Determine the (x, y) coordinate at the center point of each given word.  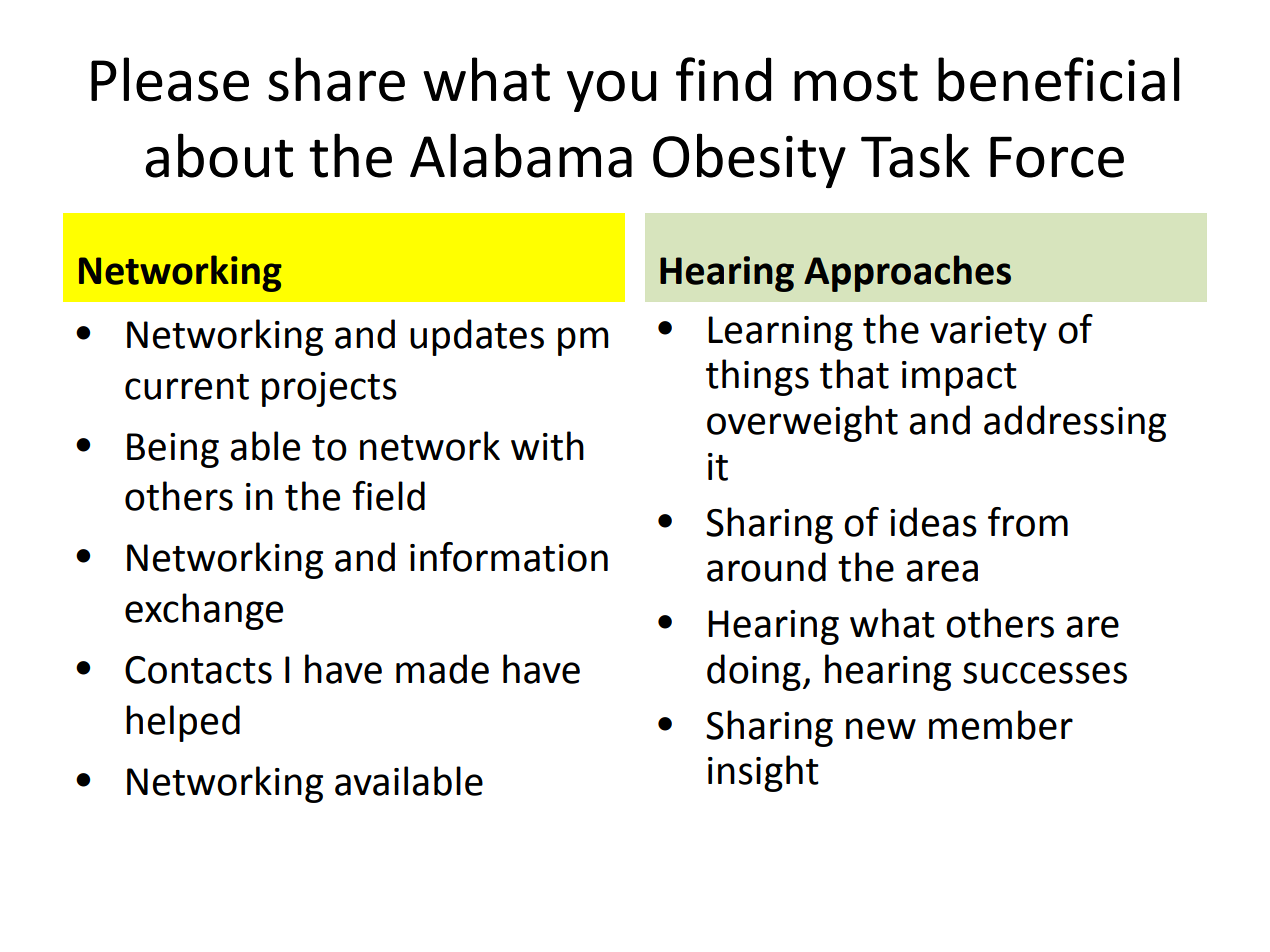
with (547, 446)
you (611, 91)
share (336, 79)
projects (329, 389)
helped (183, 723)
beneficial (1059, 79)
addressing (1075, 423)
